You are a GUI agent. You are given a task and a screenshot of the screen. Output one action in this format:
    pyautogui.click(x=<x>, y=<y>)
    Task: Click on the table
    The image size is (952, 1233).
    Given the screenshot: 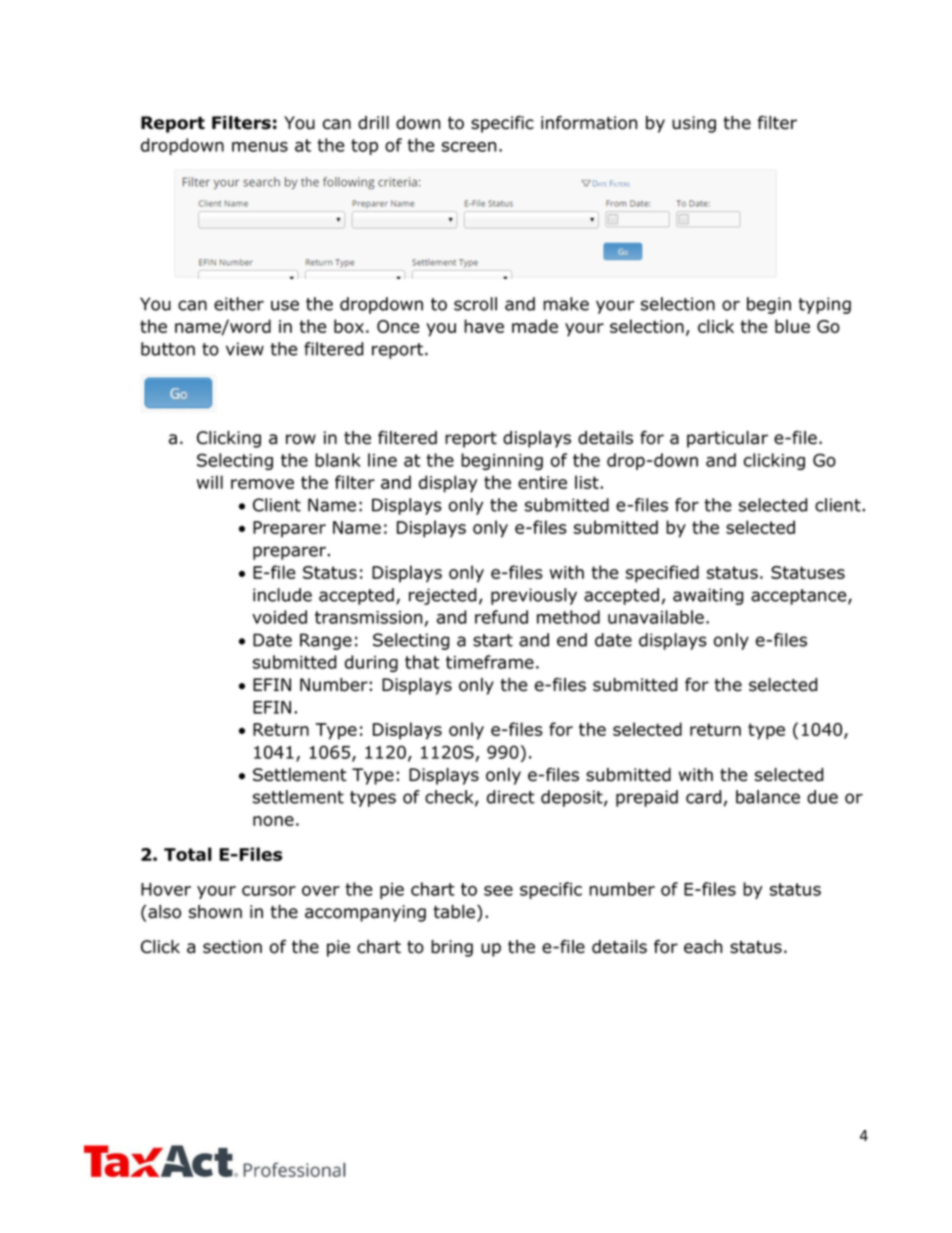 What is the action you would take?
    pyautogui.click(x=455, y=913)
